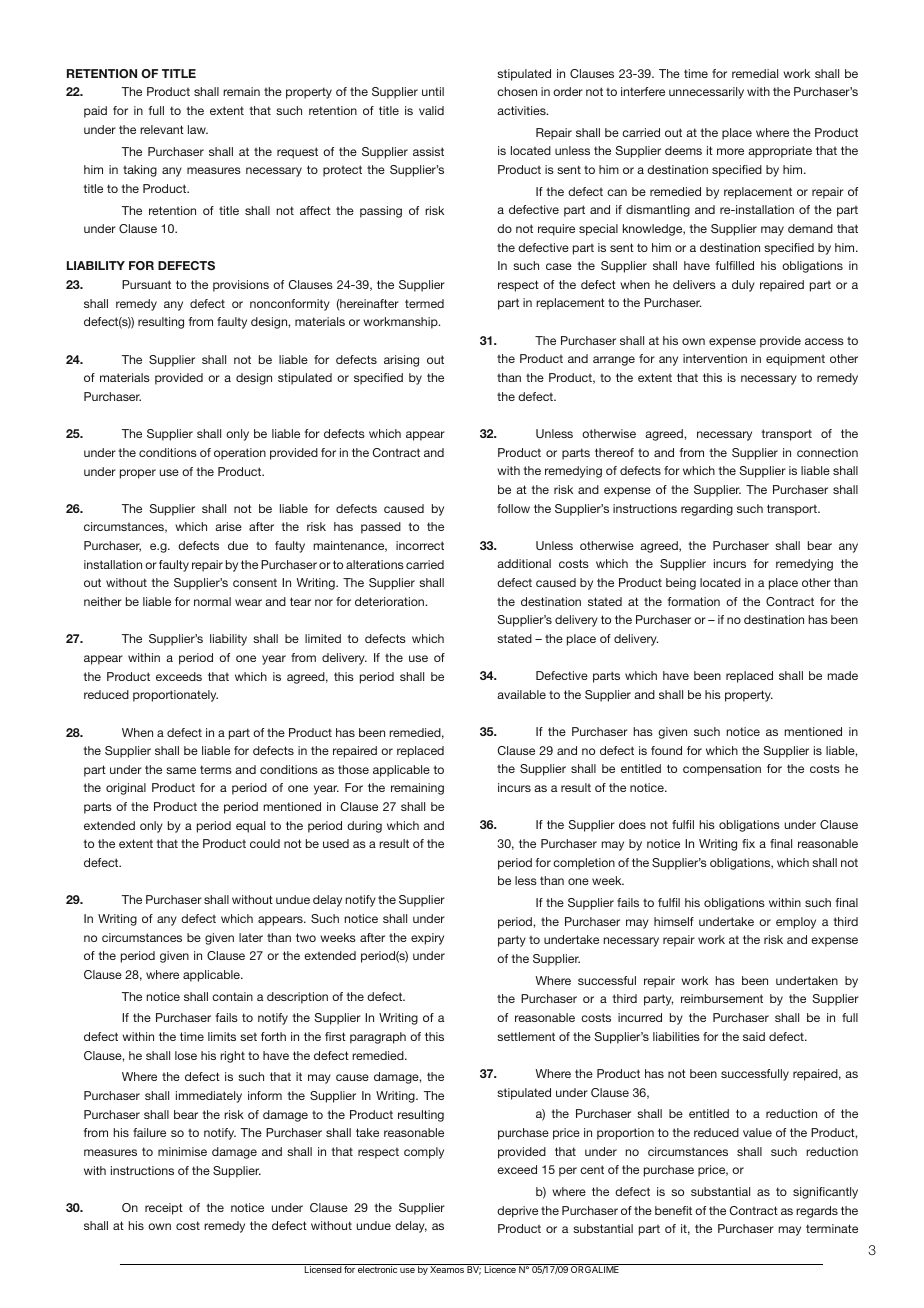 This screenshot has width=924, height=1308. Describe the element at coordinates (707, 510) in the screenshot. I see `regarding` at that location.
